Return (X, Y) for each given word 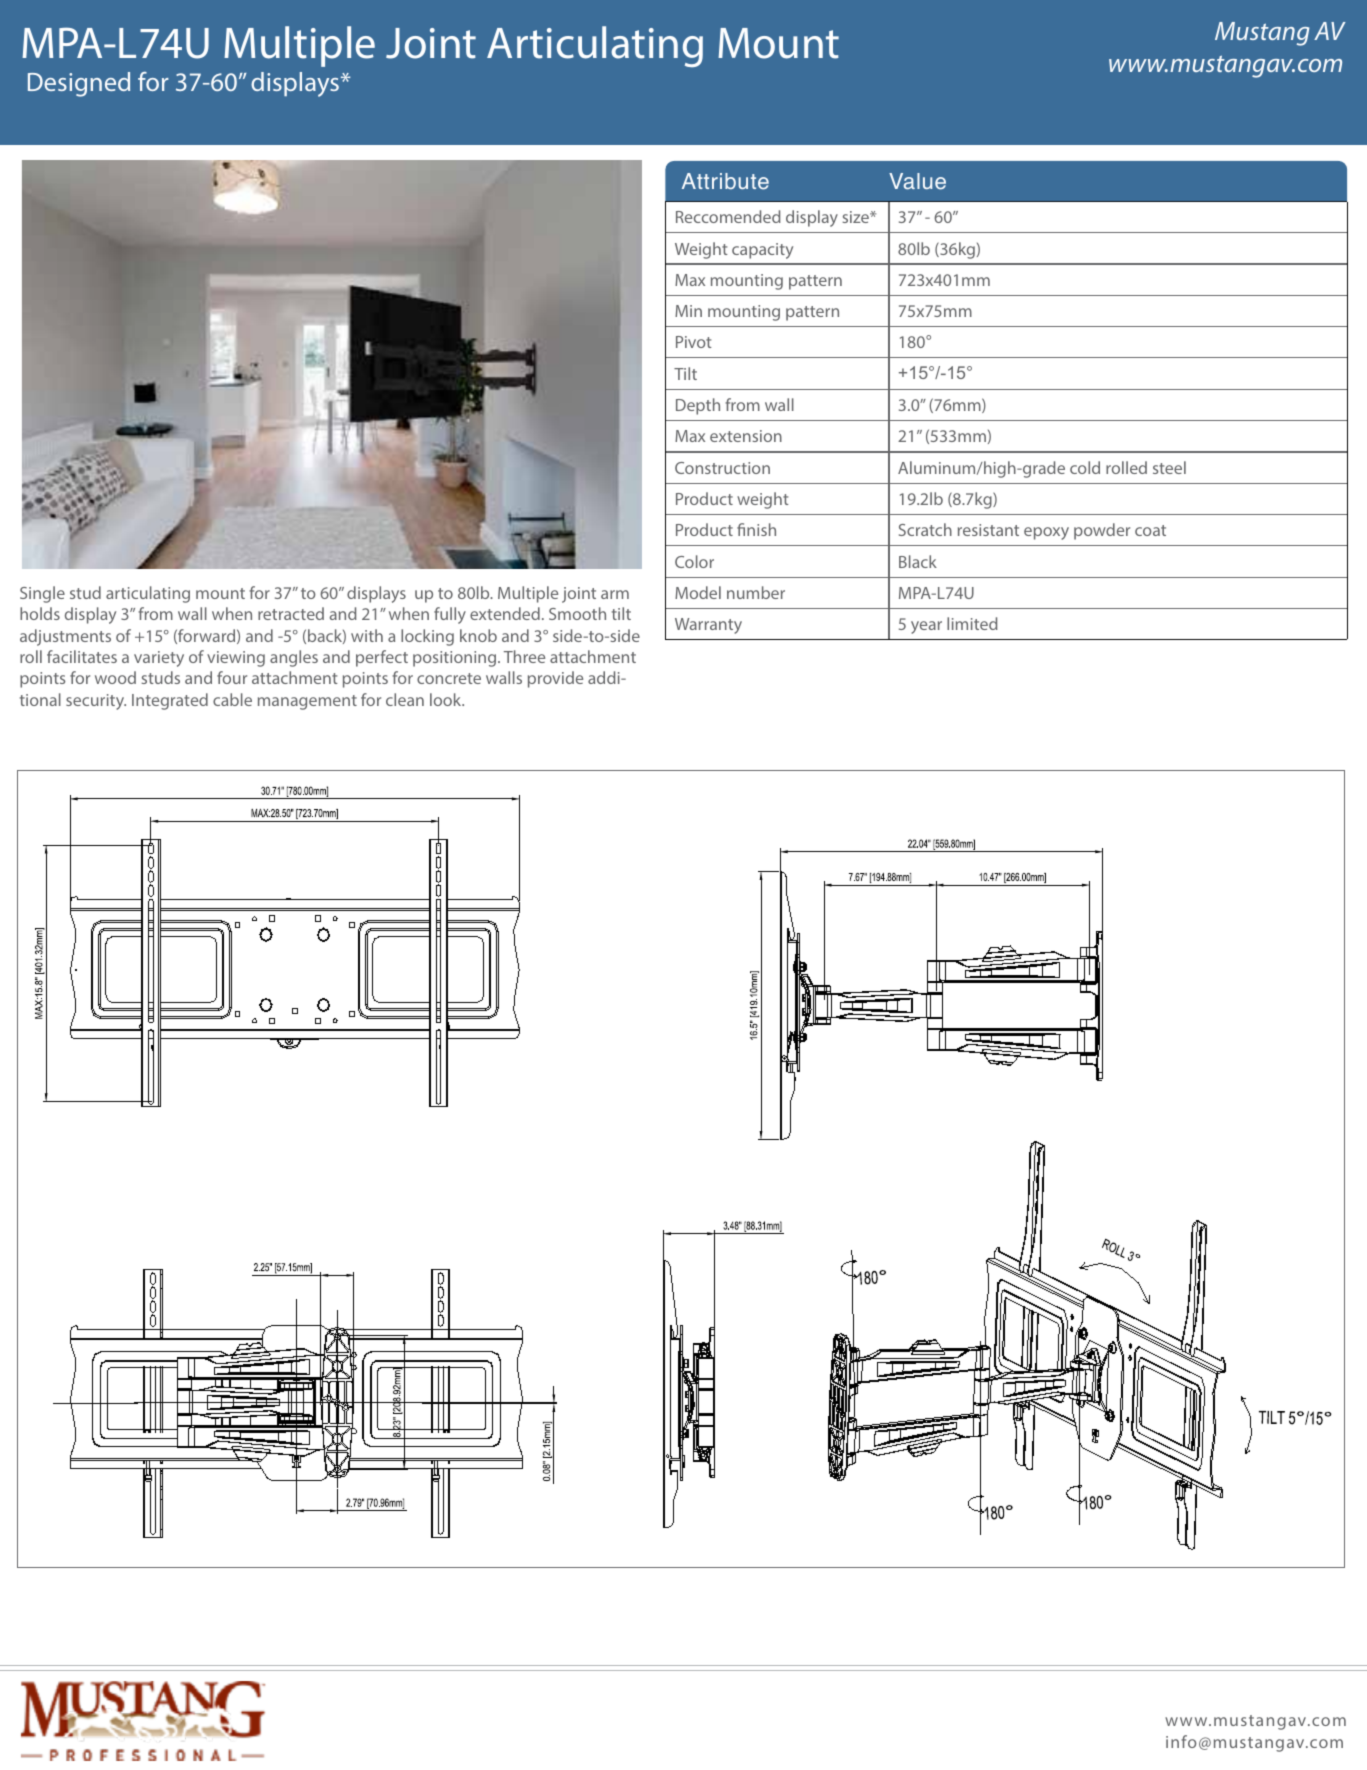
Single (42, 594)
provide (555, 679)
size (856, 217)
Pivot (694, 342)
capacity (762, 251)
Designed (79, 84)
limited (972, 623)
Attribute (725, 181)
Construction (722, 468)
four (232, 677)
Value (917, 181)
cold (1085, 467)
